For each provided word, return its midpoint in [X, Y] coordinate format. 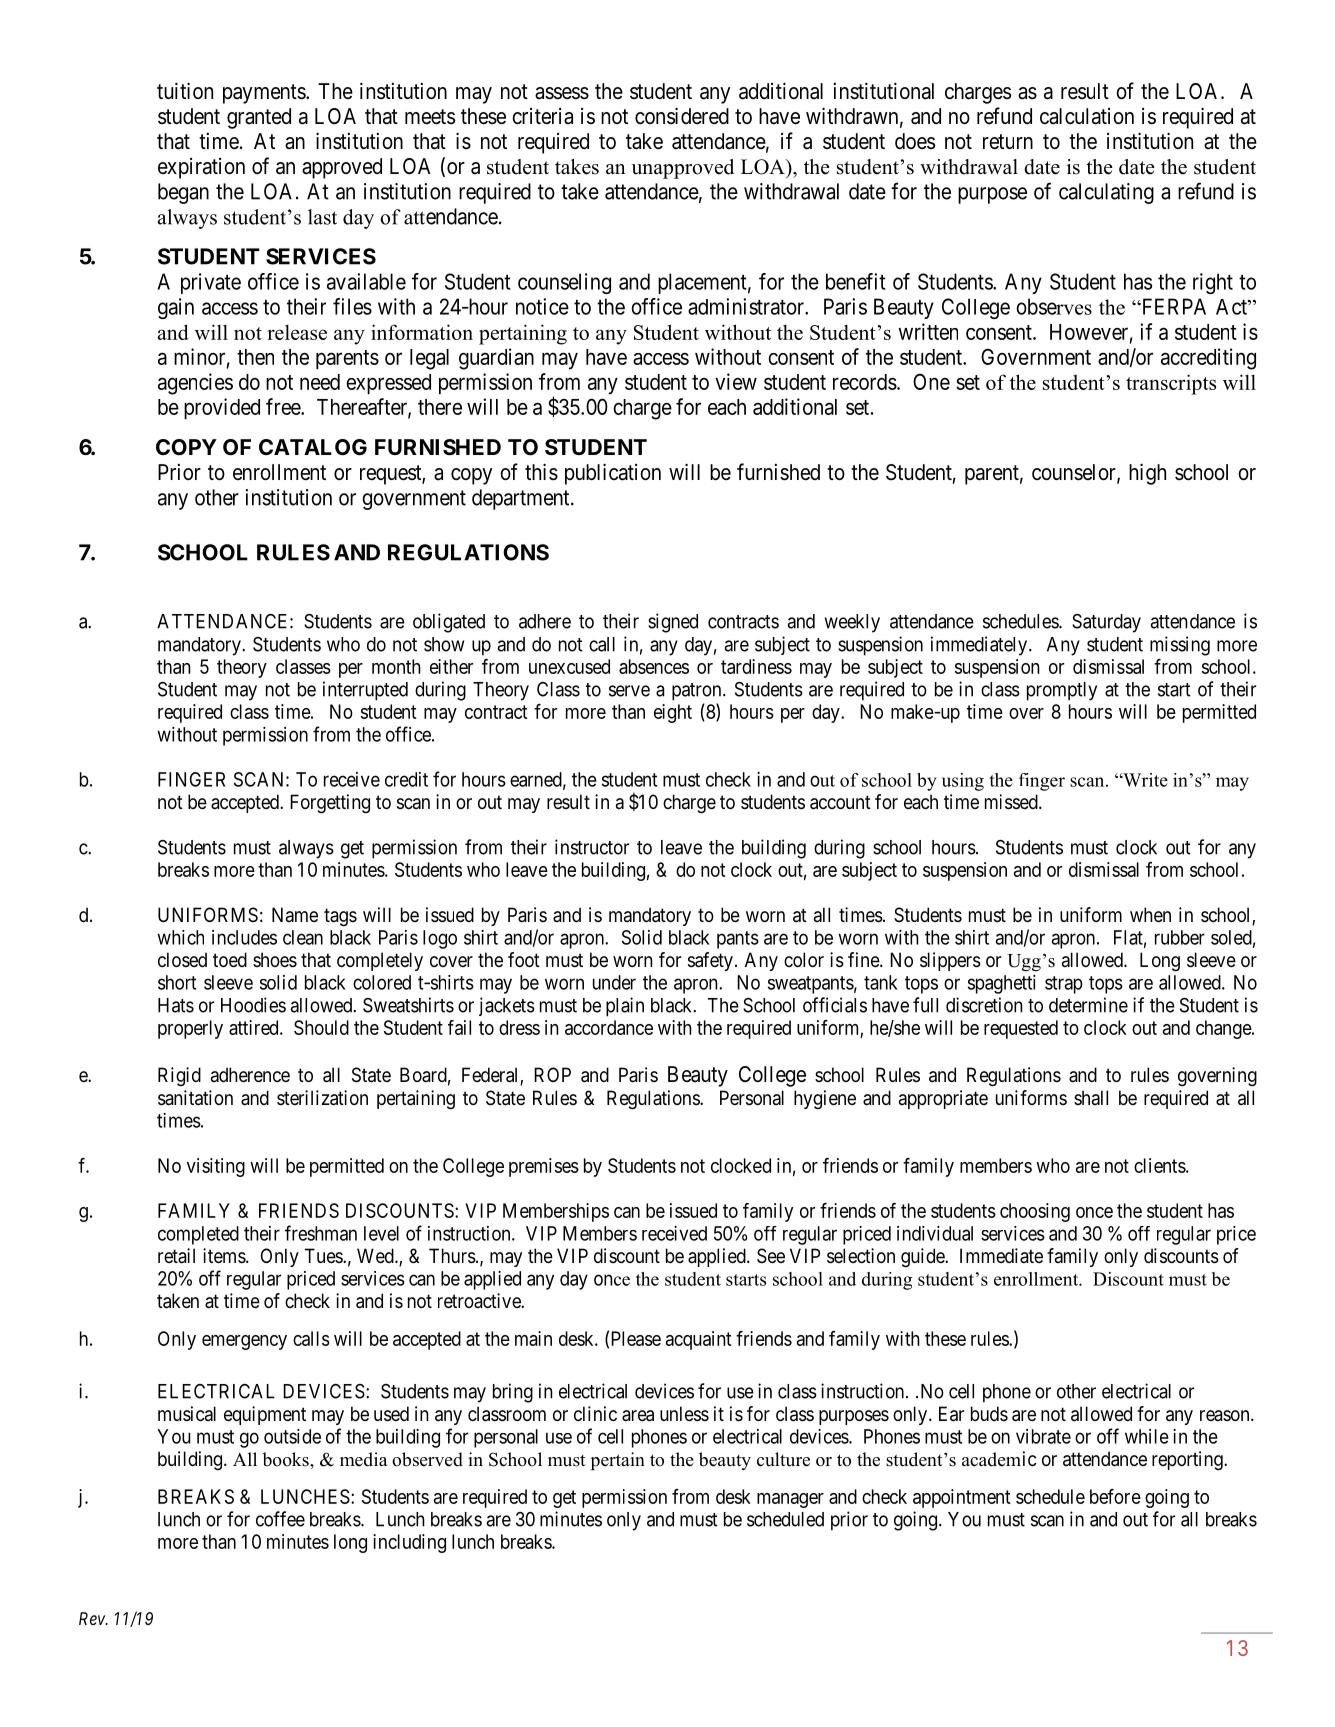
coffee [280, 1519]
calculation [1087, 116]
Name [295, 914]
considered [682, 116]
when [1150, 914]
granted [259, 118]
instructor [592, 847]
